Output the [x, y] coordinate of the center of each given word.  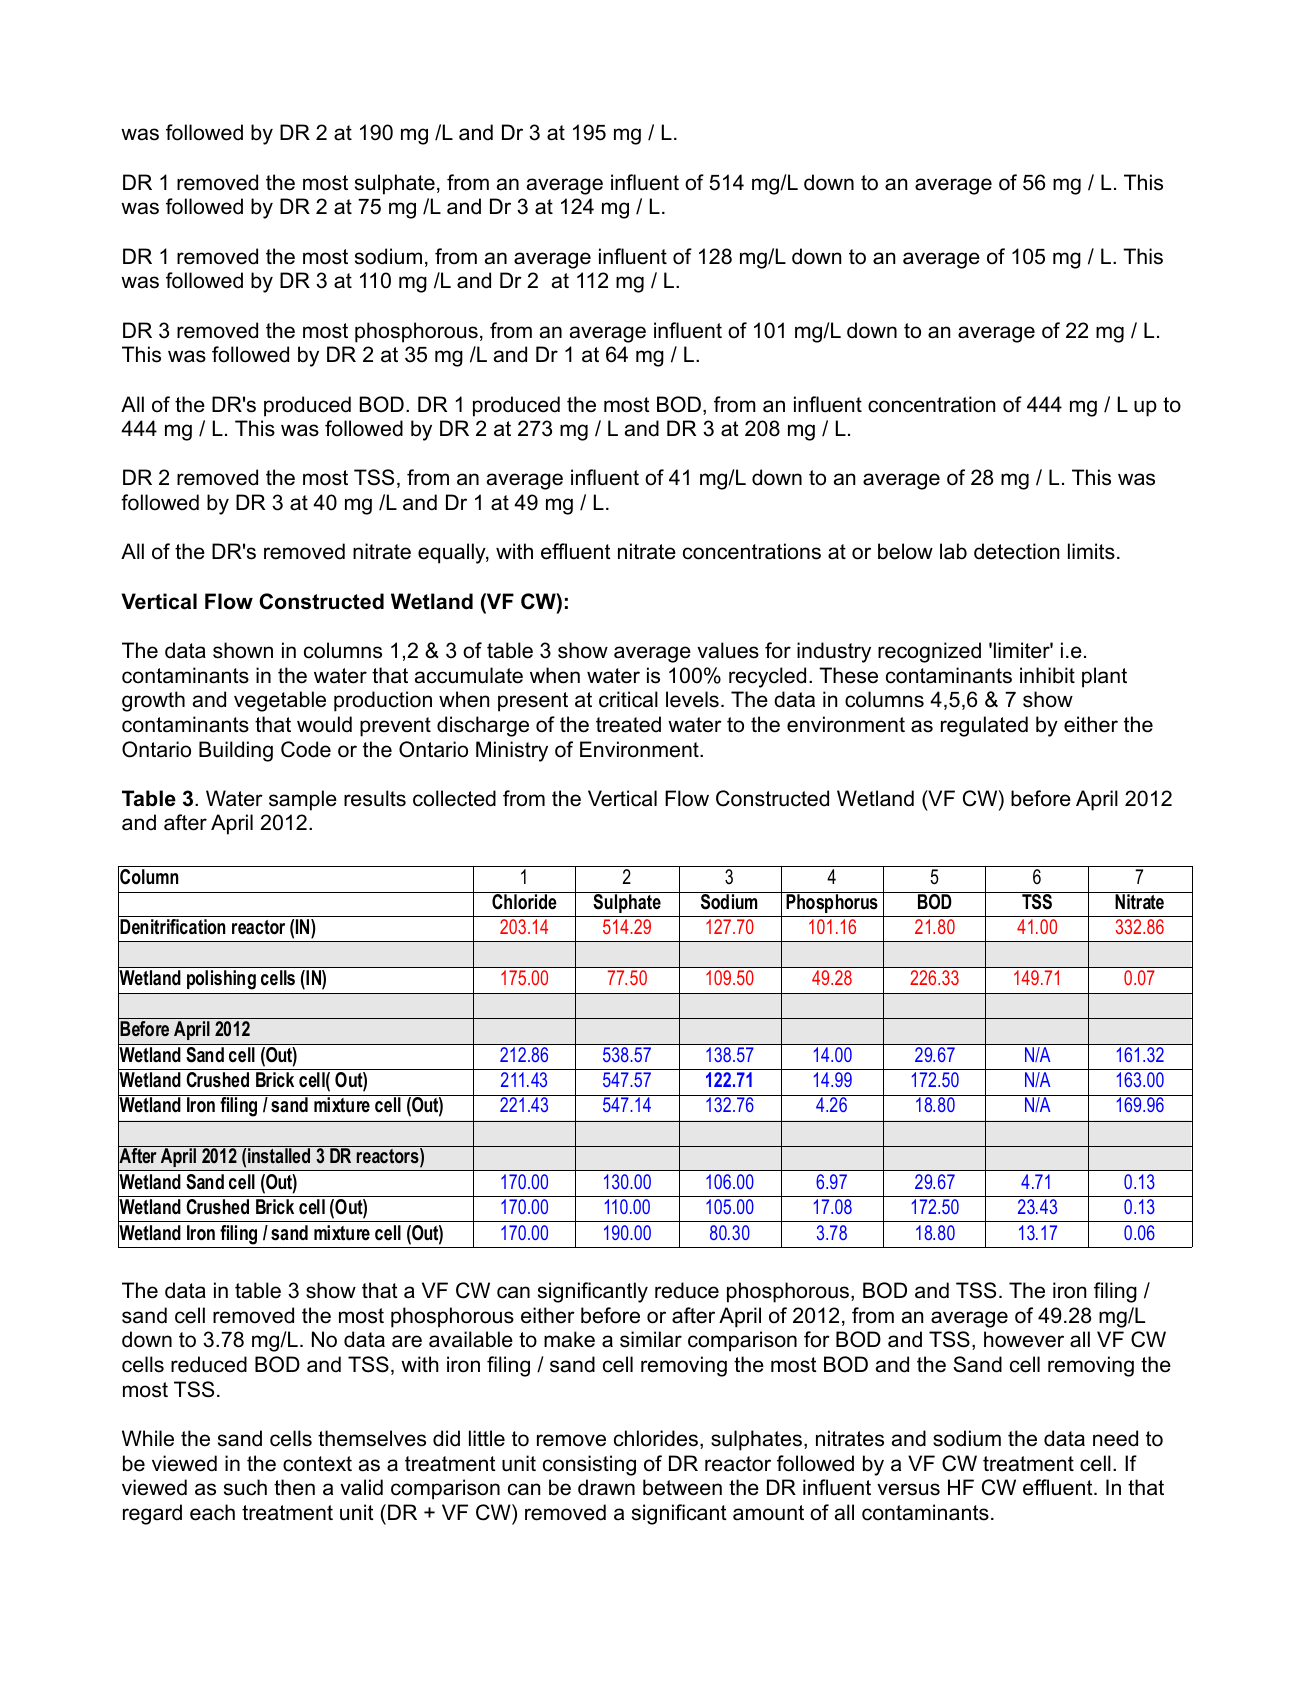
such [245, 1487]
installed [279, 1156]
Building [236, 751]
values [728, 650]
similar [651, 1339]
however [1024, 1339]
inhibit [1047, 675]
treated [628, 724]
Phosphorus [832, 902]
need [1115, 1438]
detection [1016, 551]
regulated [984, 726]
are [407, 1341]
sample [303, 800]
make [569, 1339]
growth [153, 701]
